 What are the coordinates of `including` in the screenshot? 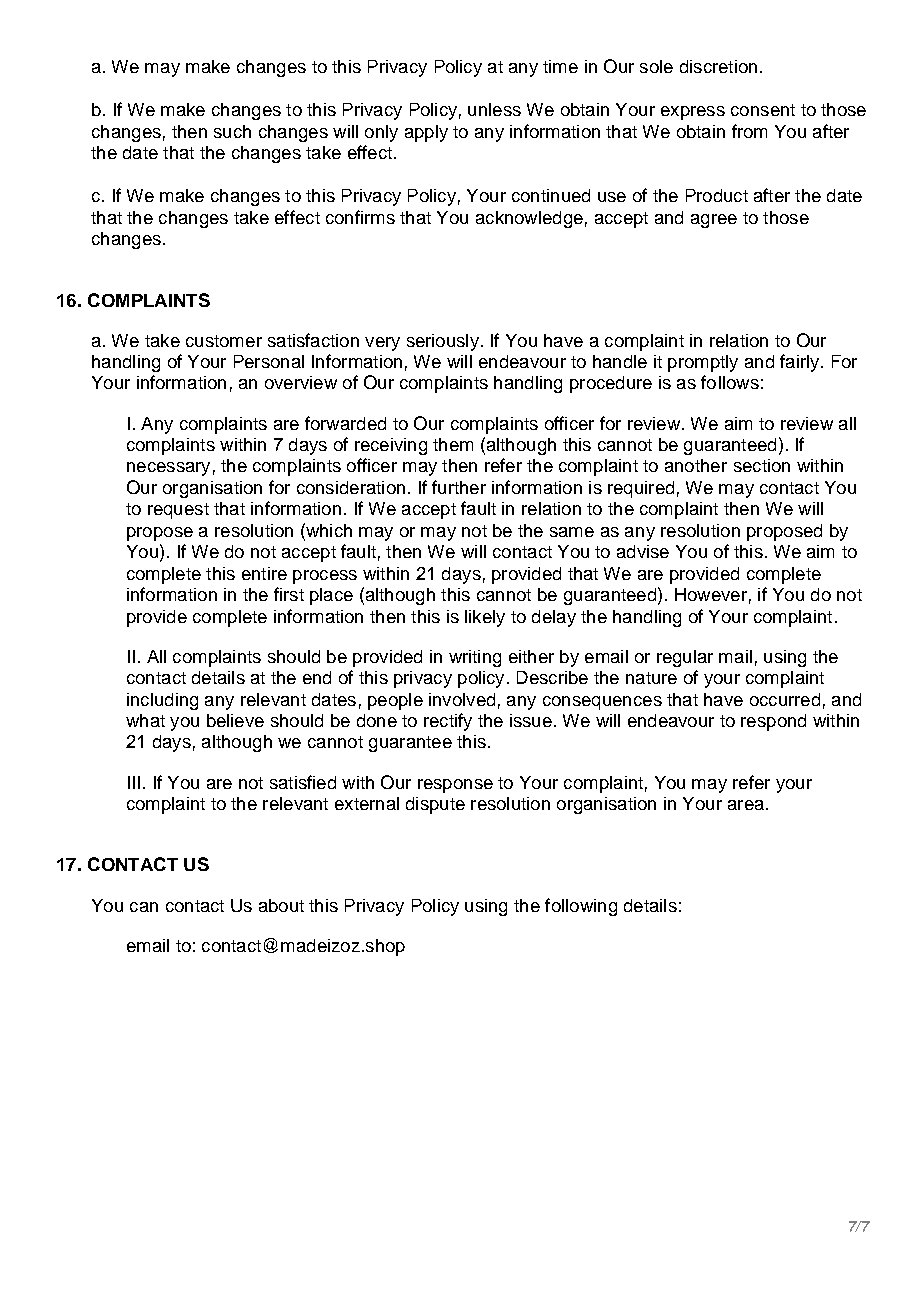 It's located at (162, 701).
